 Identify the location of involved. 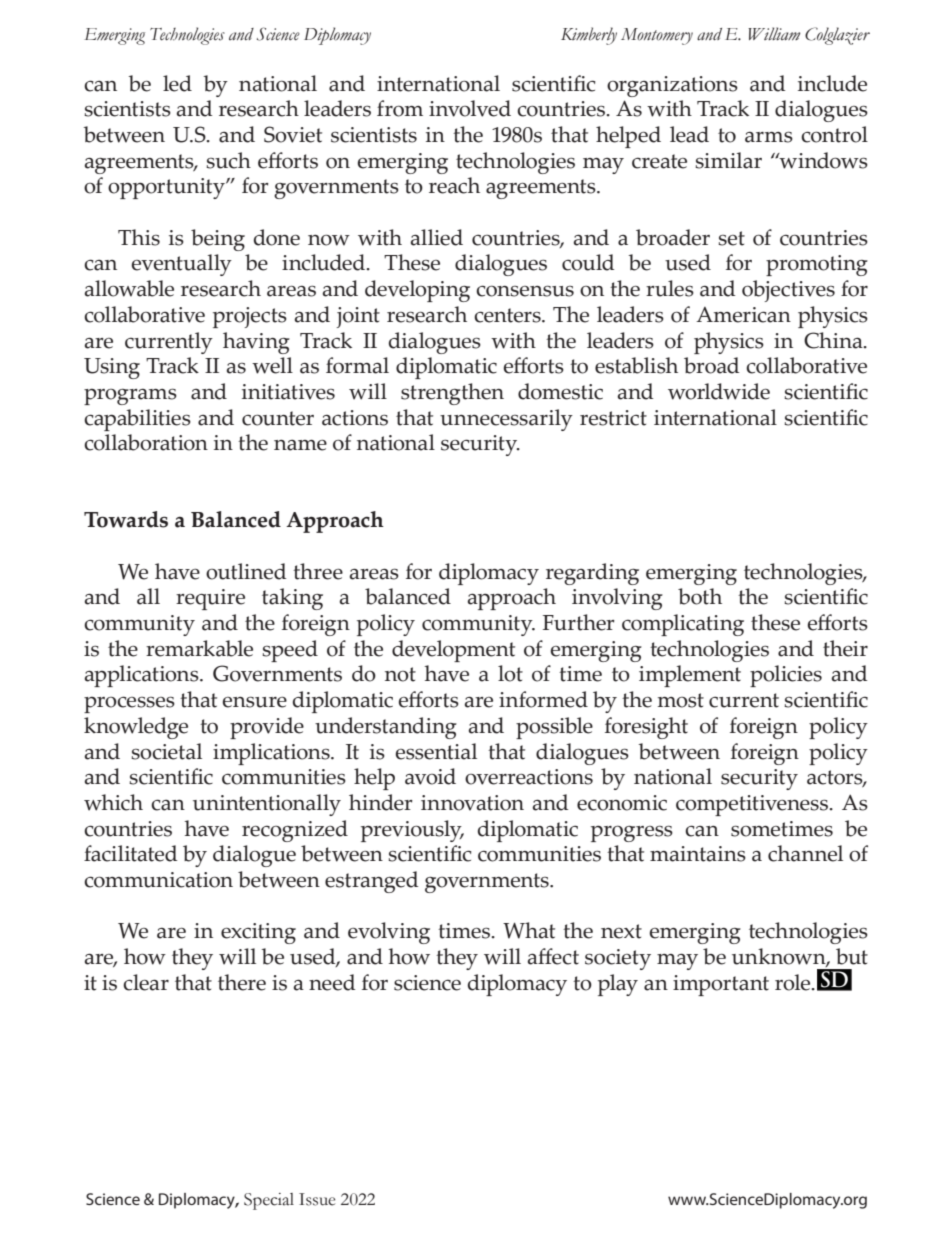
(470, 108).
